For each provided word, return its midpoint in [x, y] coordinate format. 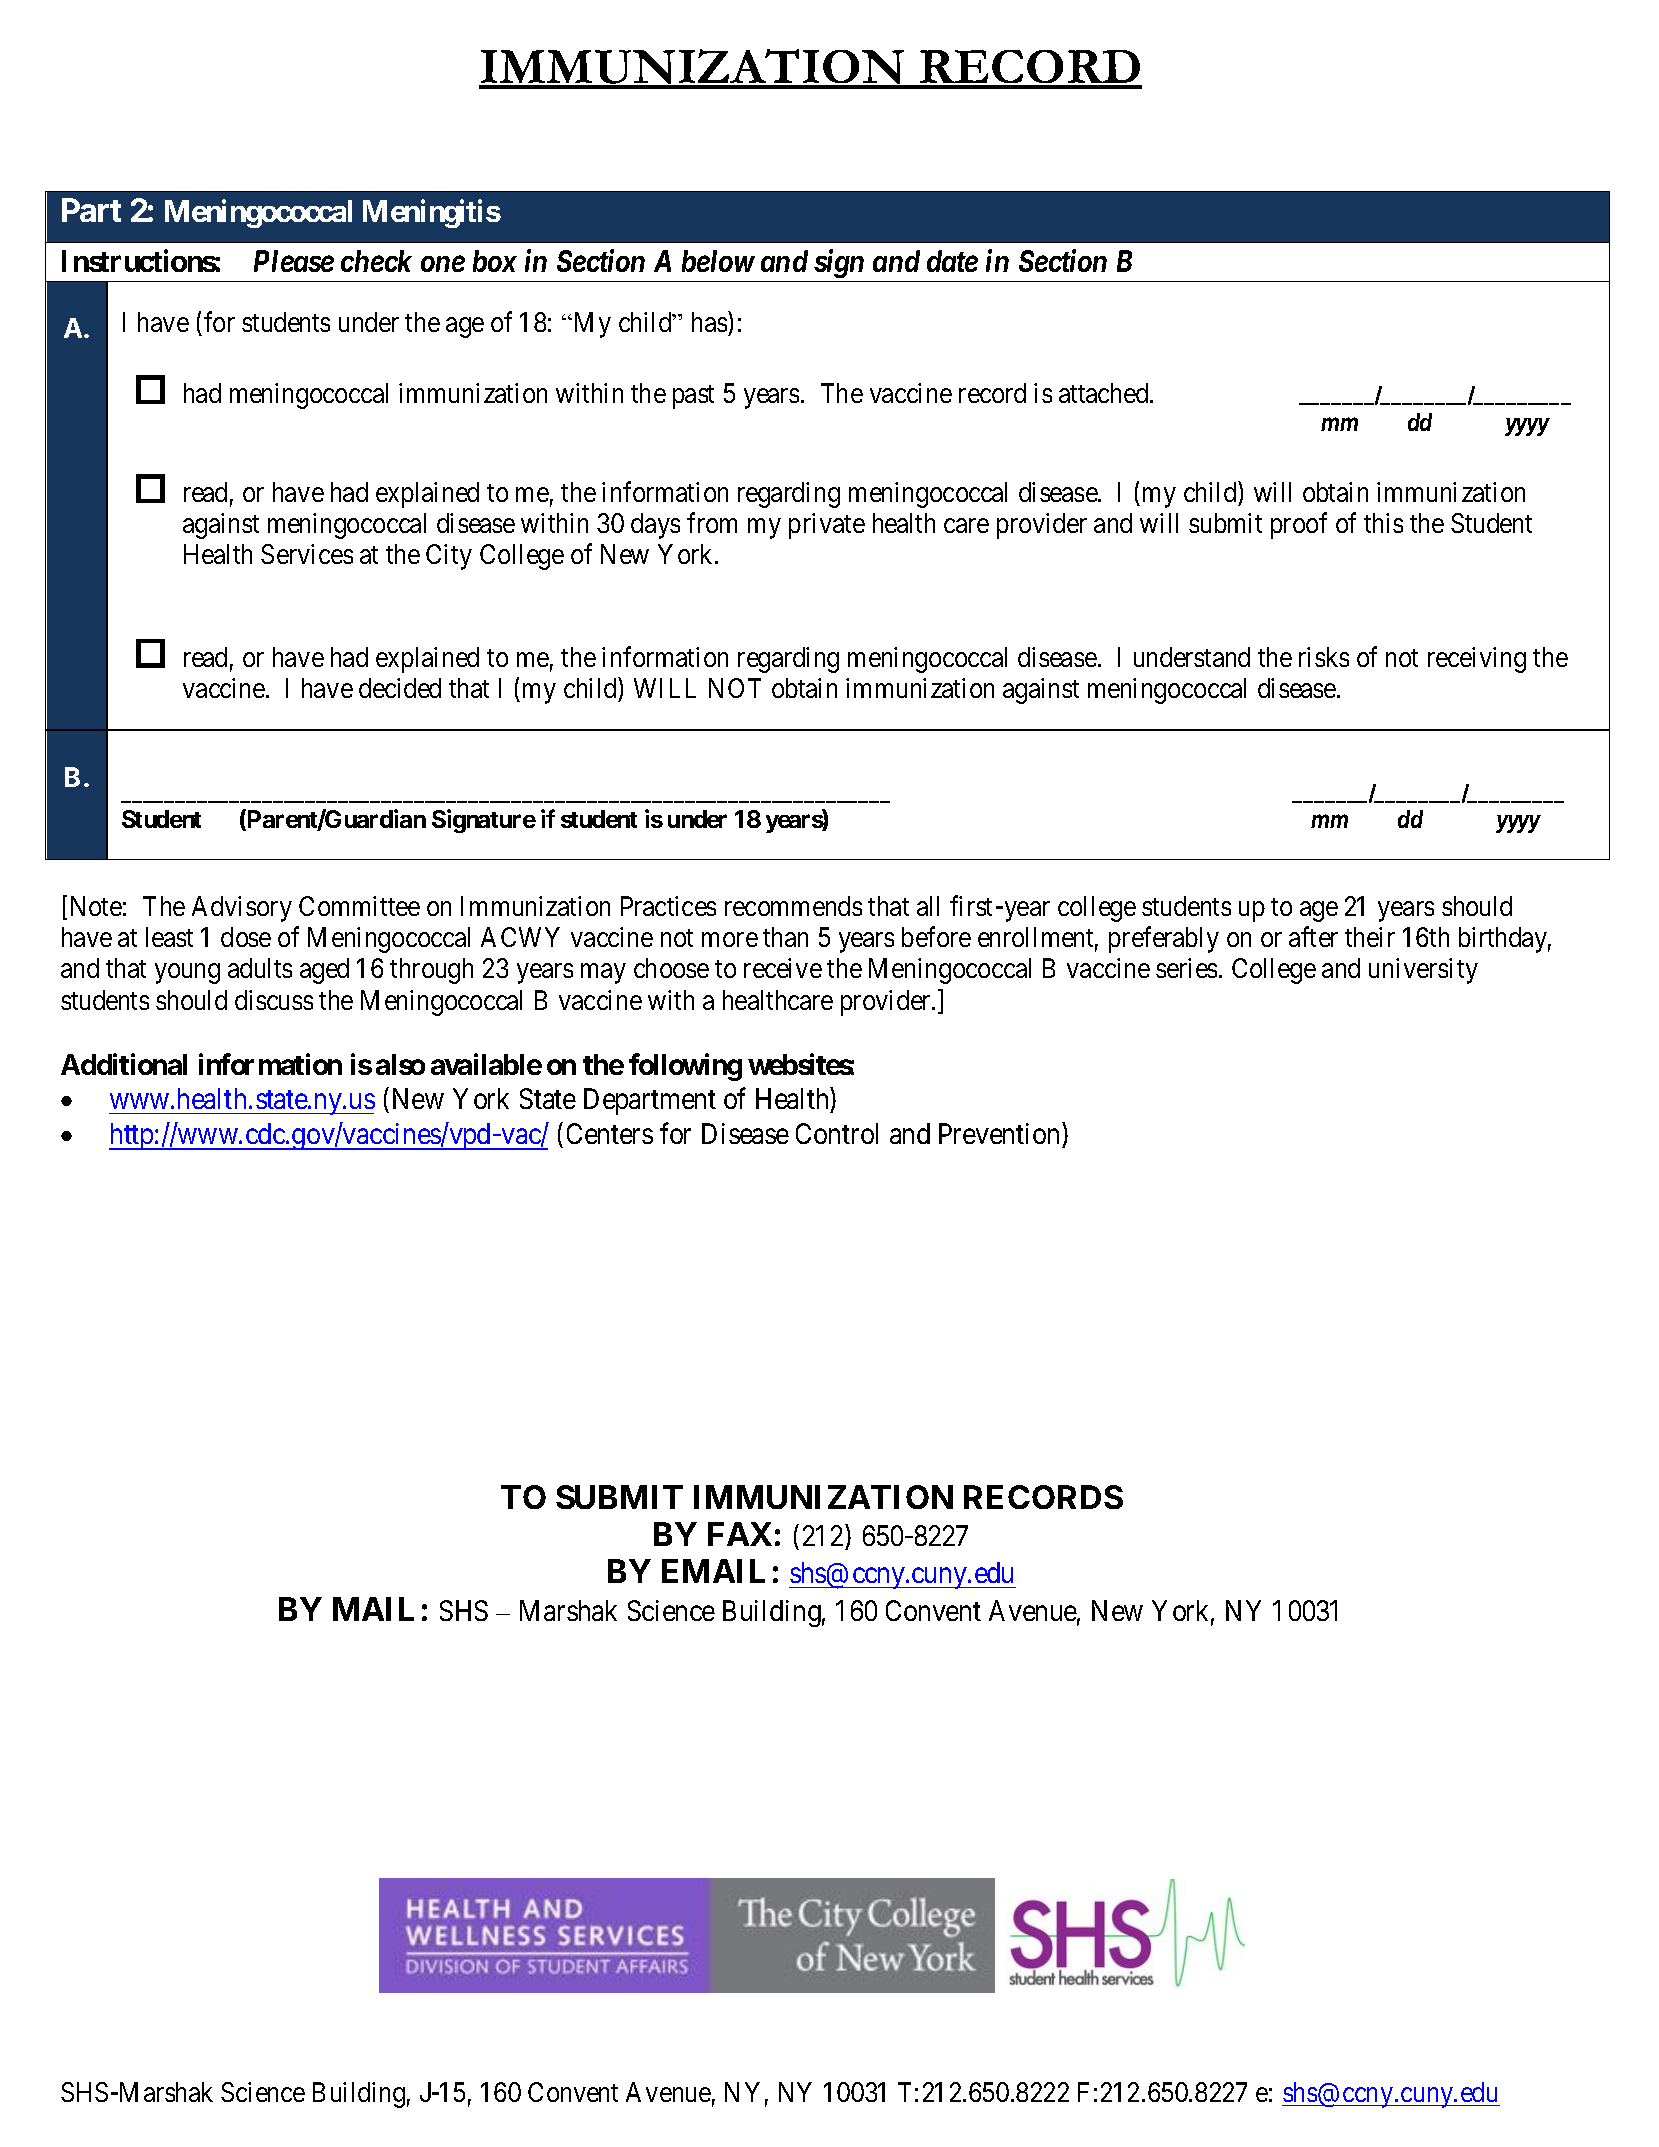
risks [1324, 657]
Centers [610, 1133]
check [376, 261]
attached [1105, 393]
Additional [124, 1064]
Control [837, 1133]
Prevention [999, 1133]
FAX [740, 1534]
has [709, 322]
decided [400, 688]
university [1423, 971]
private [827, 526]
